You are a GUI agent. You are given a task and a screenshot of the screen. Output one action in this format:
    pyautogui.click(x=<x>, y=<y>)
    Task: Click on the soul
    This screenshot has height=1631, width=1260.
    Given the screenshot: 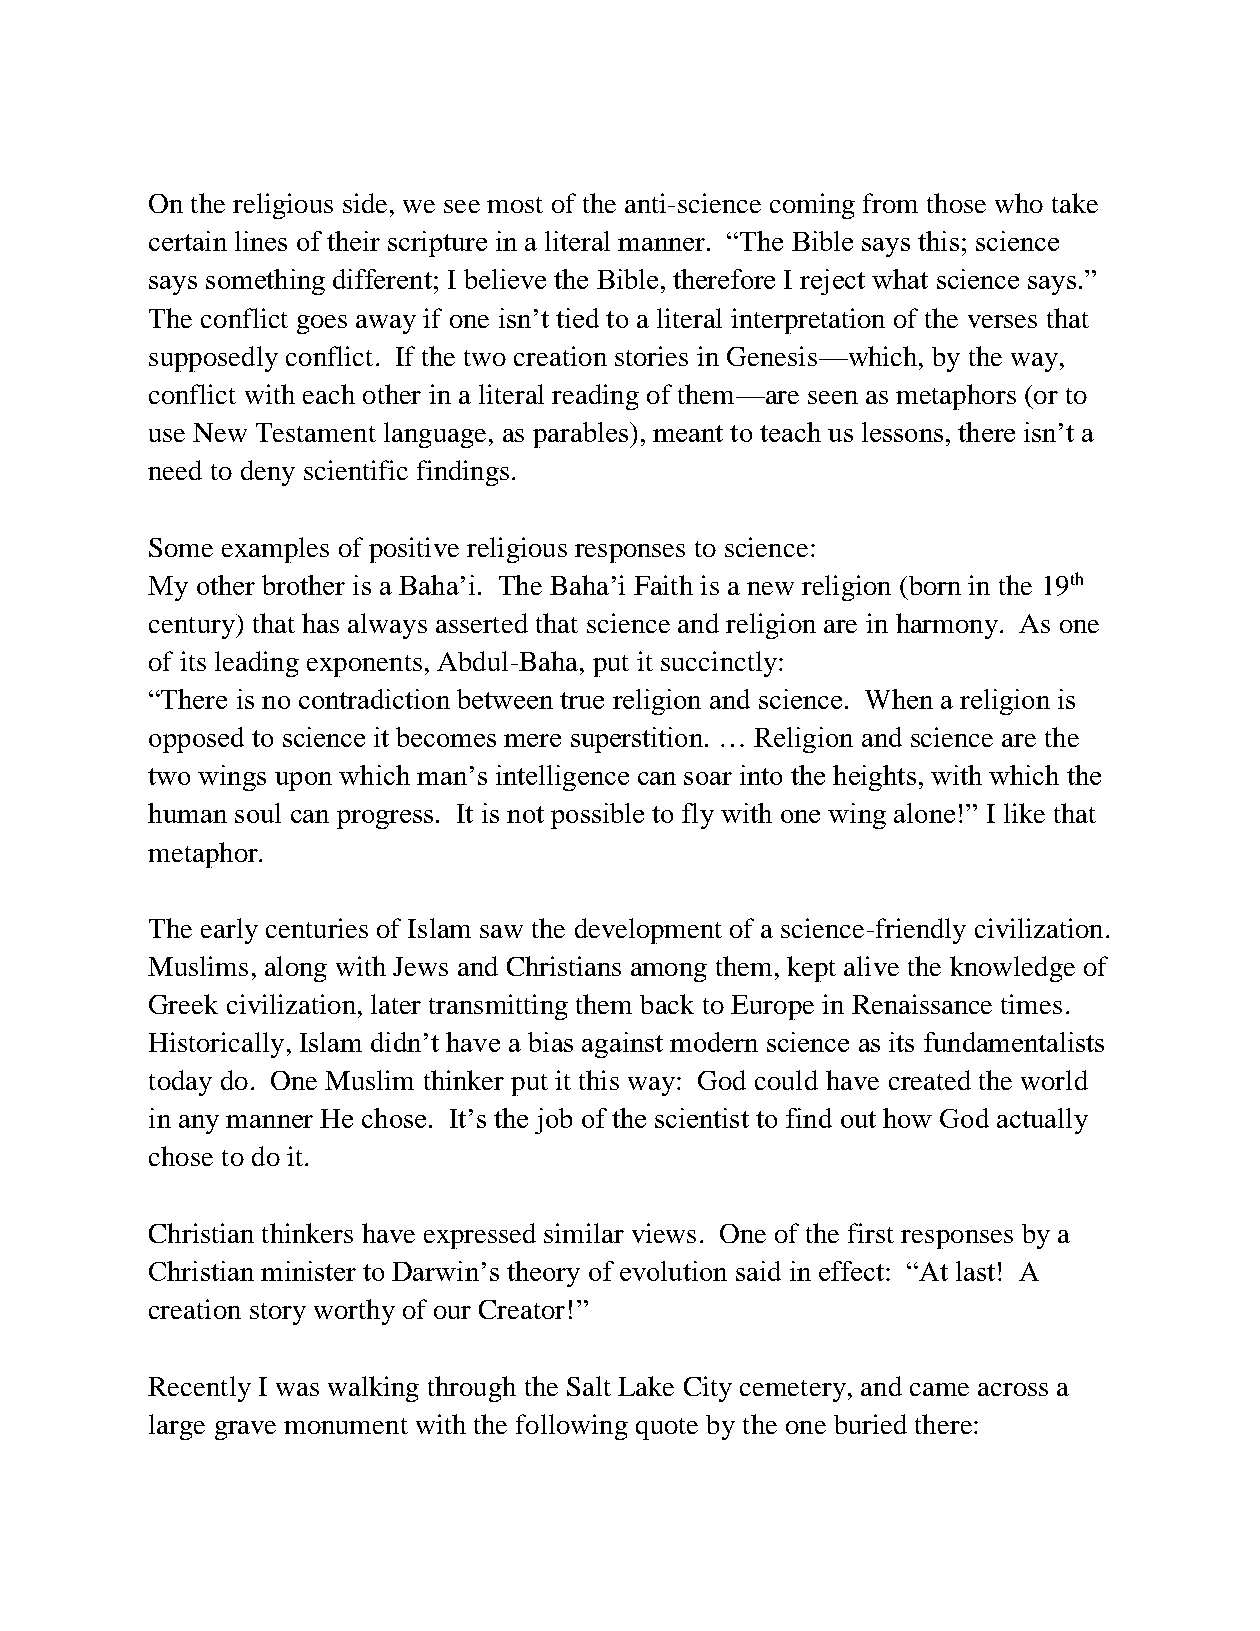 What is the action you would take?
    pyautogui.click(x=258, y=813)
